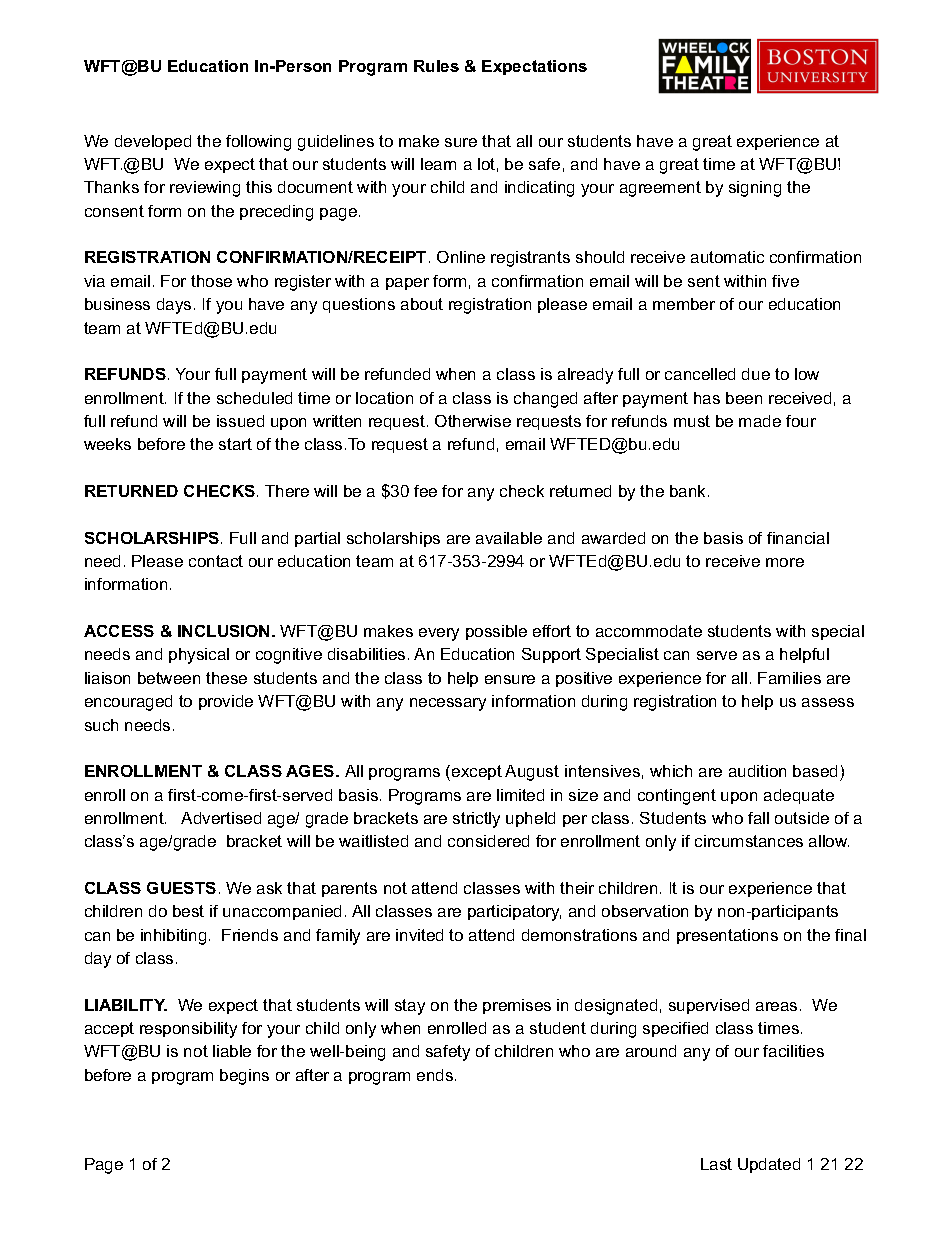  What do you see at coordinates (785, 562) in the screenshot?
I see `more` at bounding box center [785, 562].
